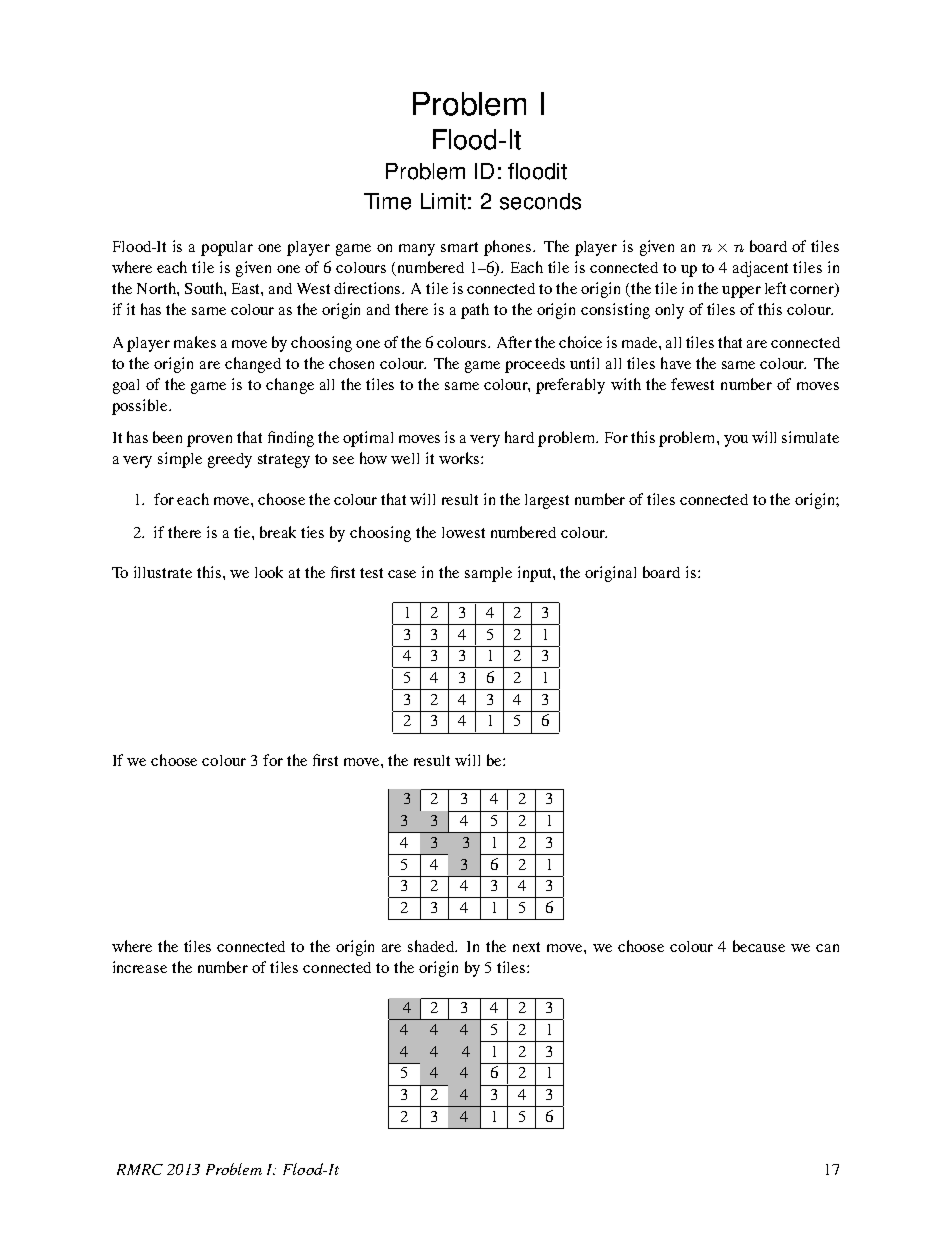 This document has height=1233, width=952. What do you see at coordinates (163, 572) in the document?
I see `illustrate` at bounding box center [163, 572].
